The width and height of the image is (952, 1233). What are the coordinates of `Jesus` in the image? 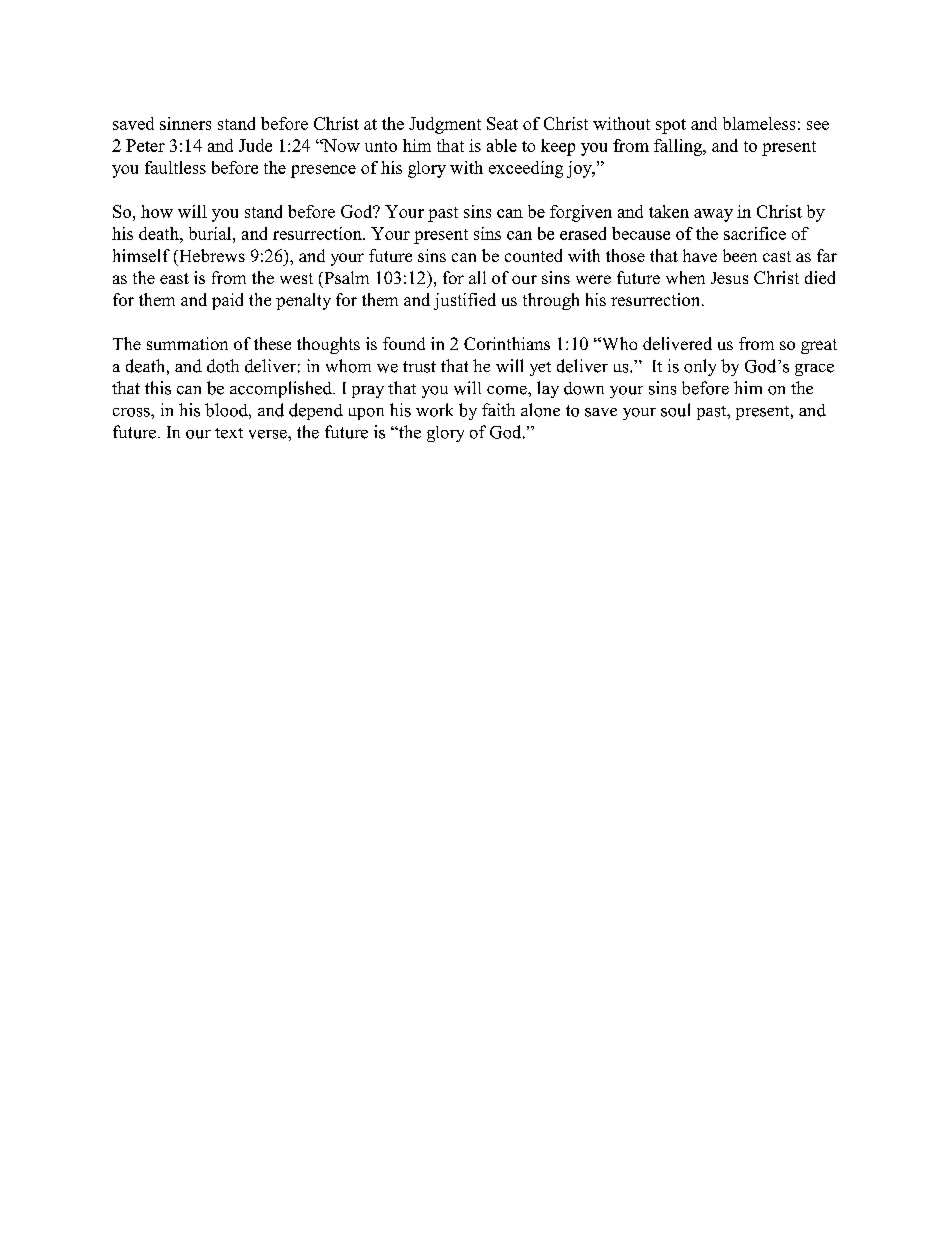 It's located at (729, 278).
